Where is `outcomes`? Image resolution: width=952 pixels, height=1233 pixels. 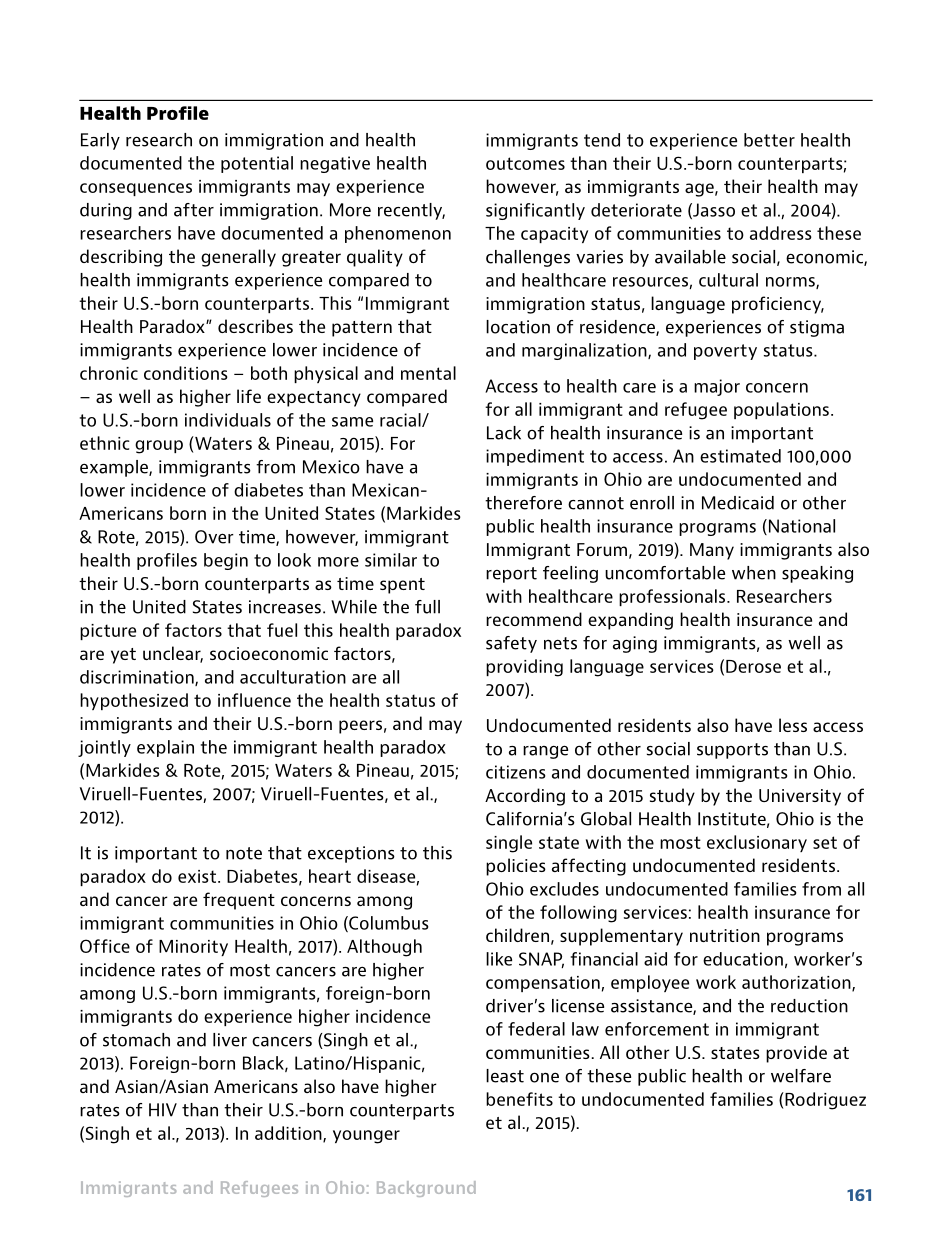 outcomes is located at coordinates (525, 163).
